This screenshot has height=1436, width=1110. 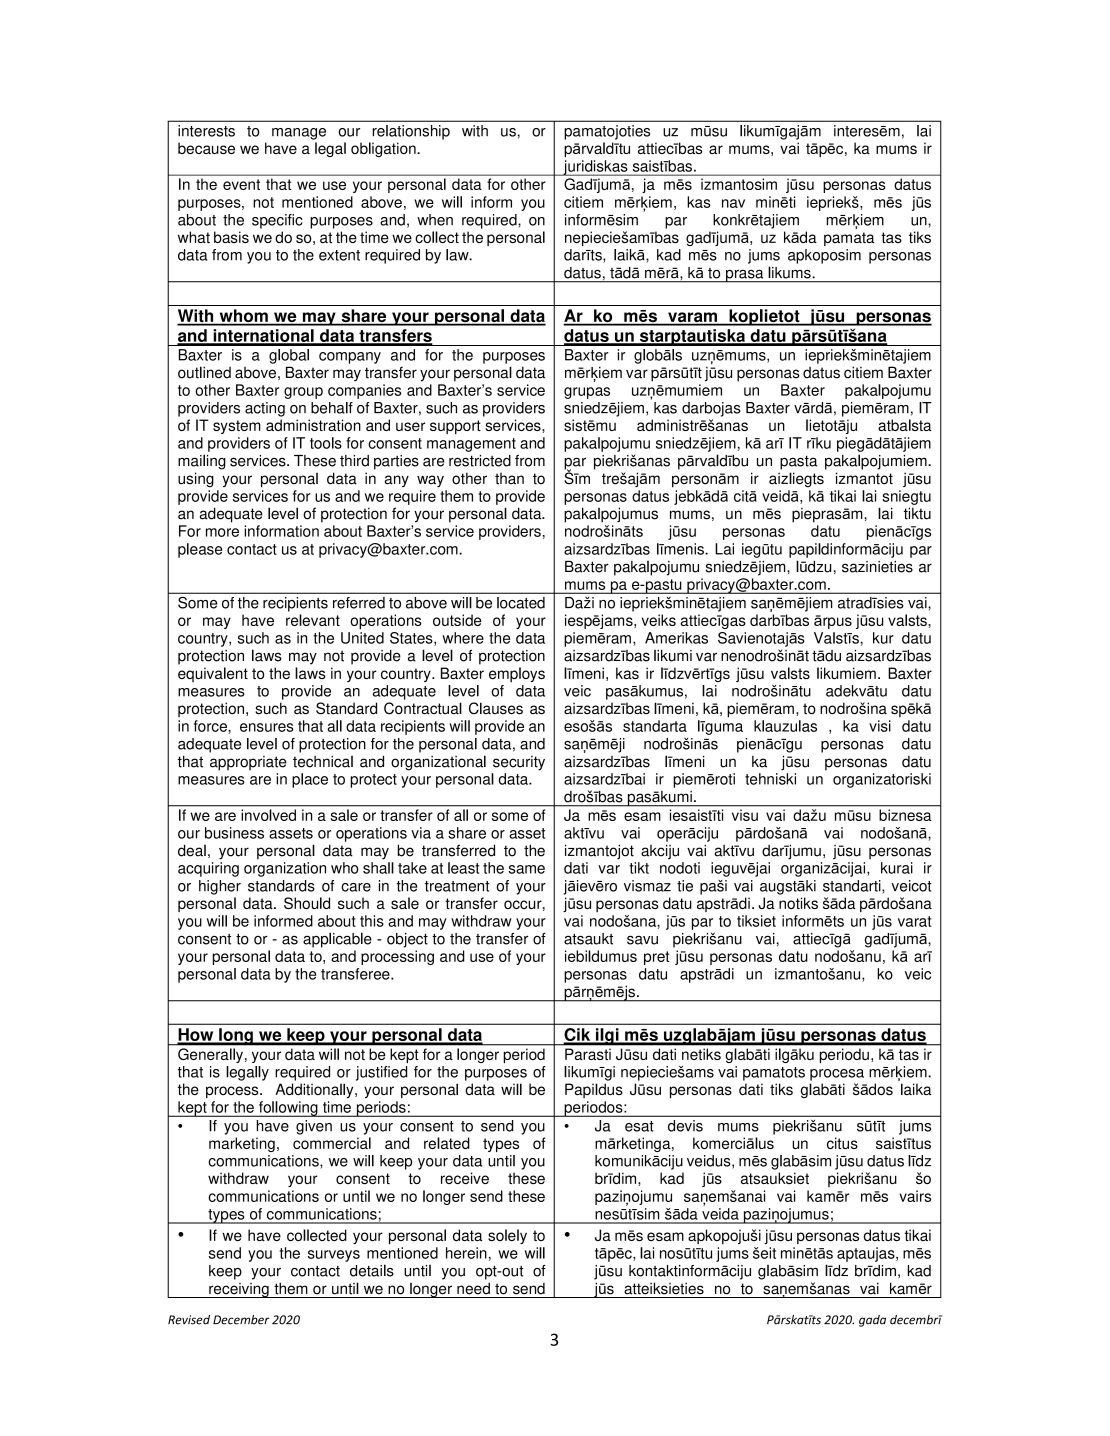 What do you see at coordinates (733, 203) in the screenshot?
I see `nav` at bounding box center [733, 203].
